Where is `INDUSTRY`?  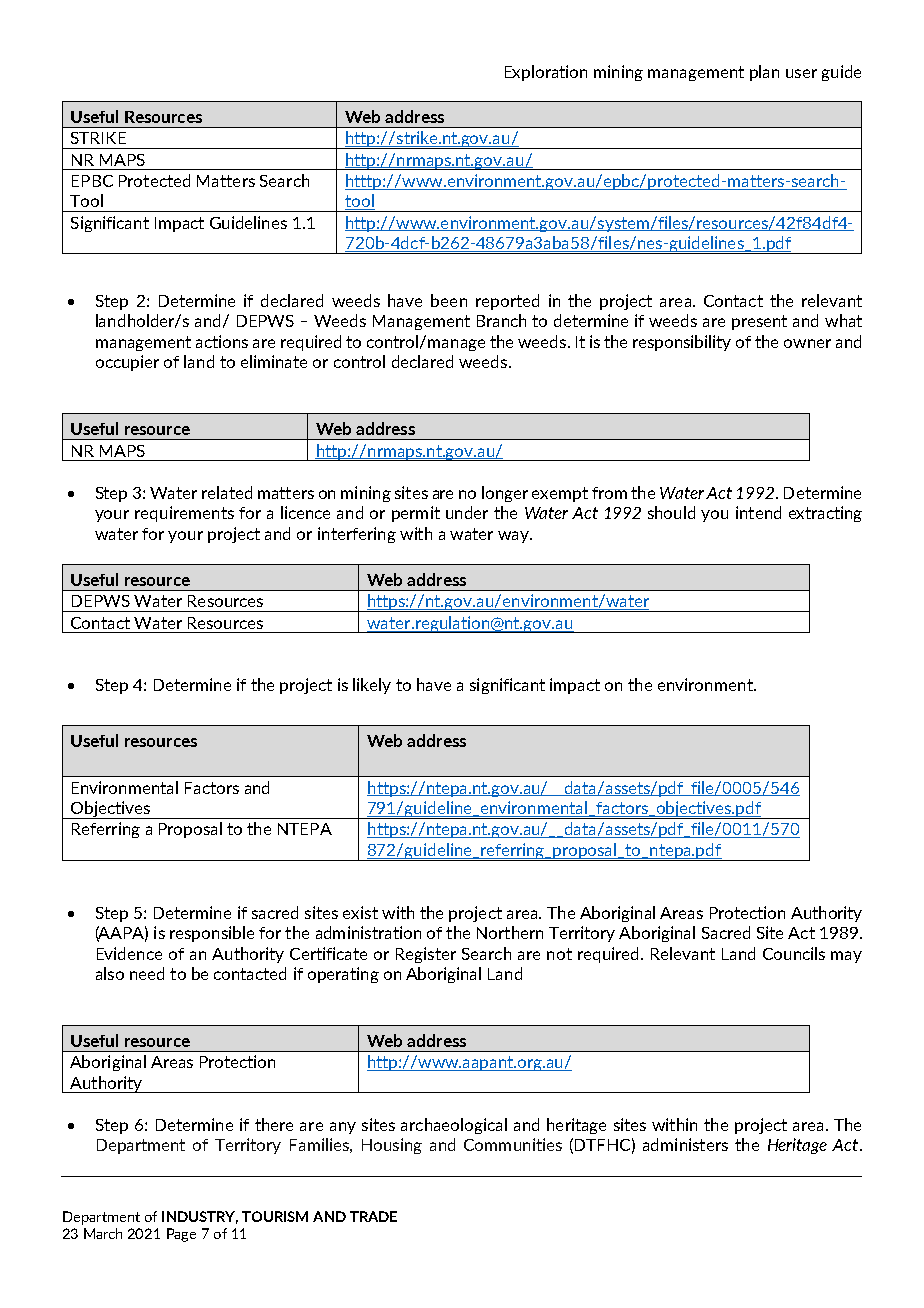
INDUSTRY is located at coordinates (200, 1217).
